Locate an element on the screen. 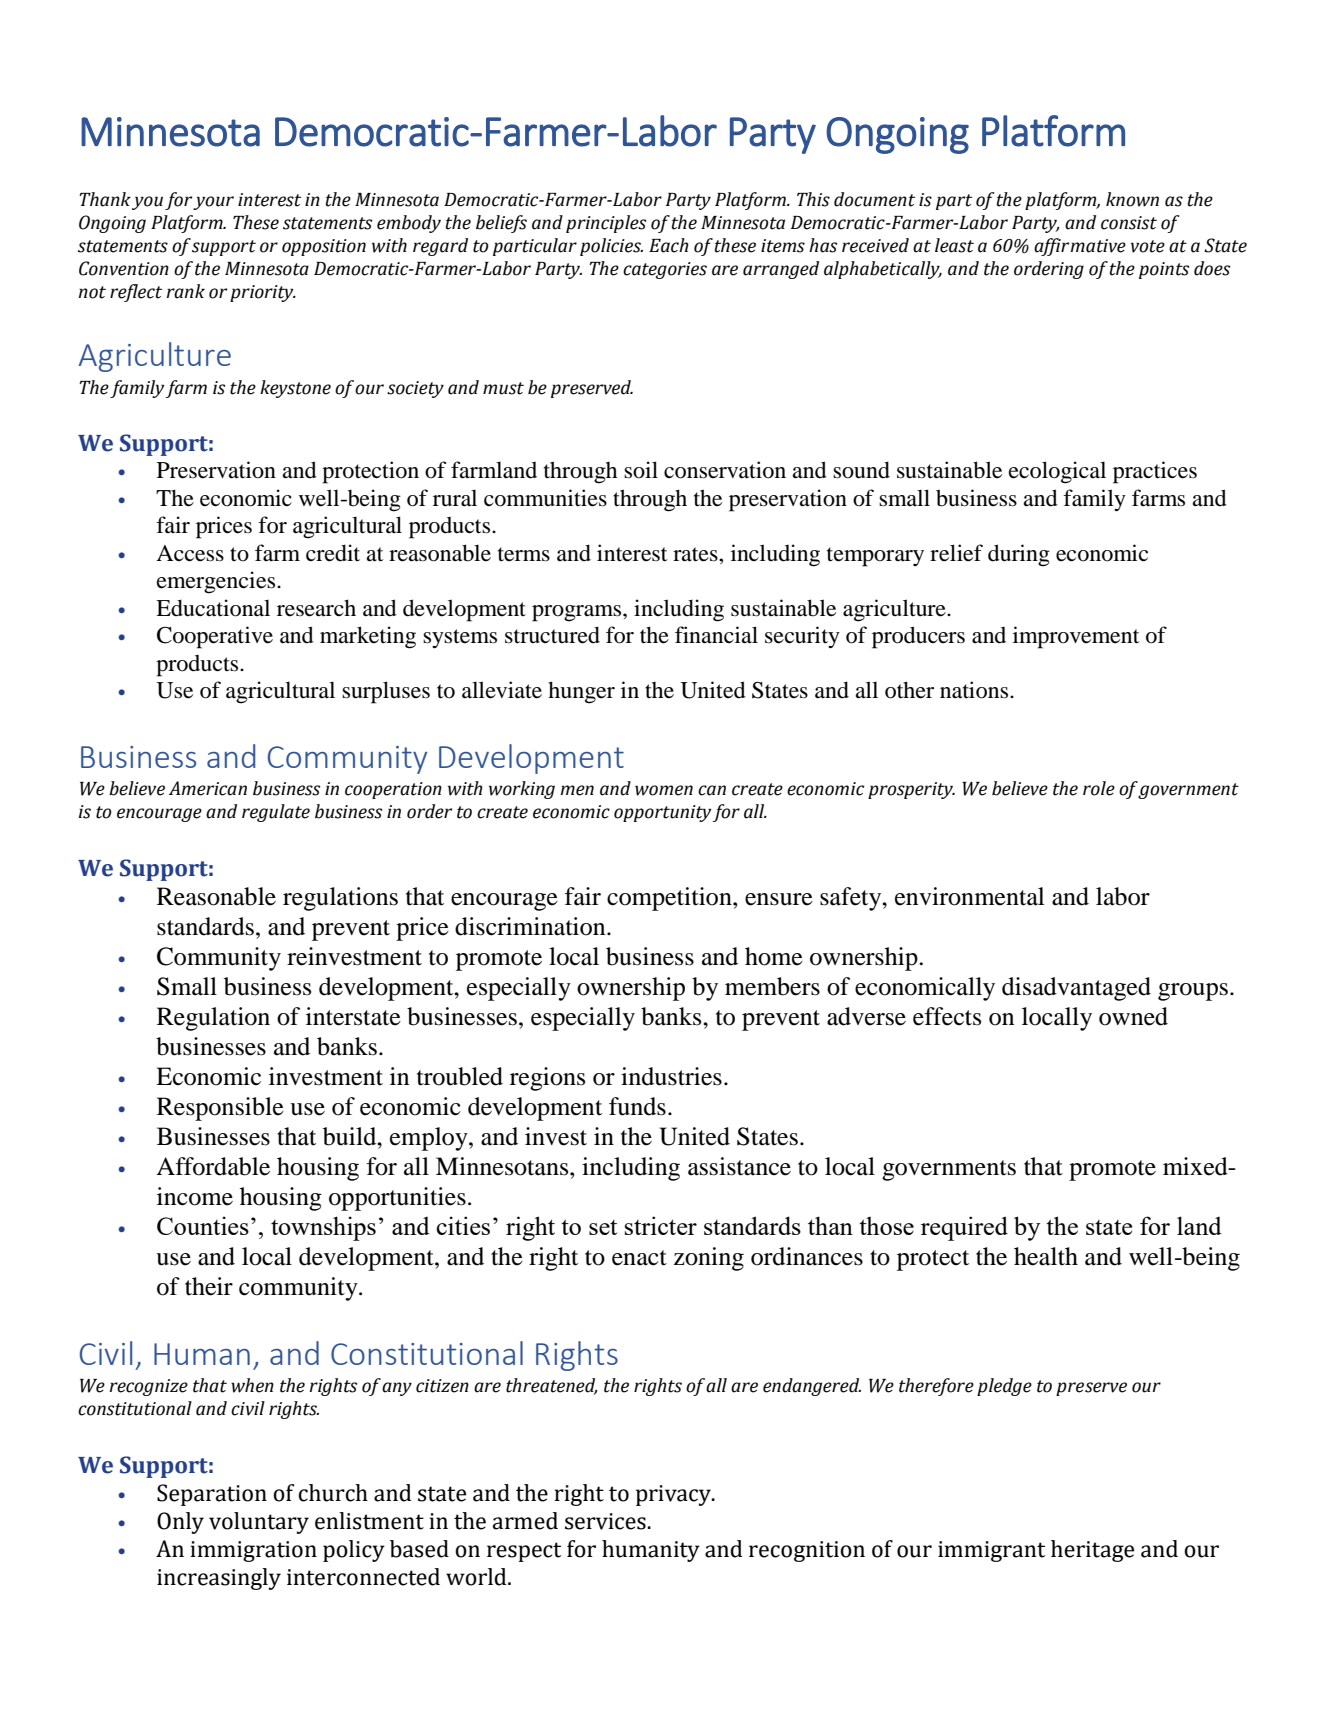 This screenshot has width=1330, height=1721. women is located at coordinates (664, 790).
